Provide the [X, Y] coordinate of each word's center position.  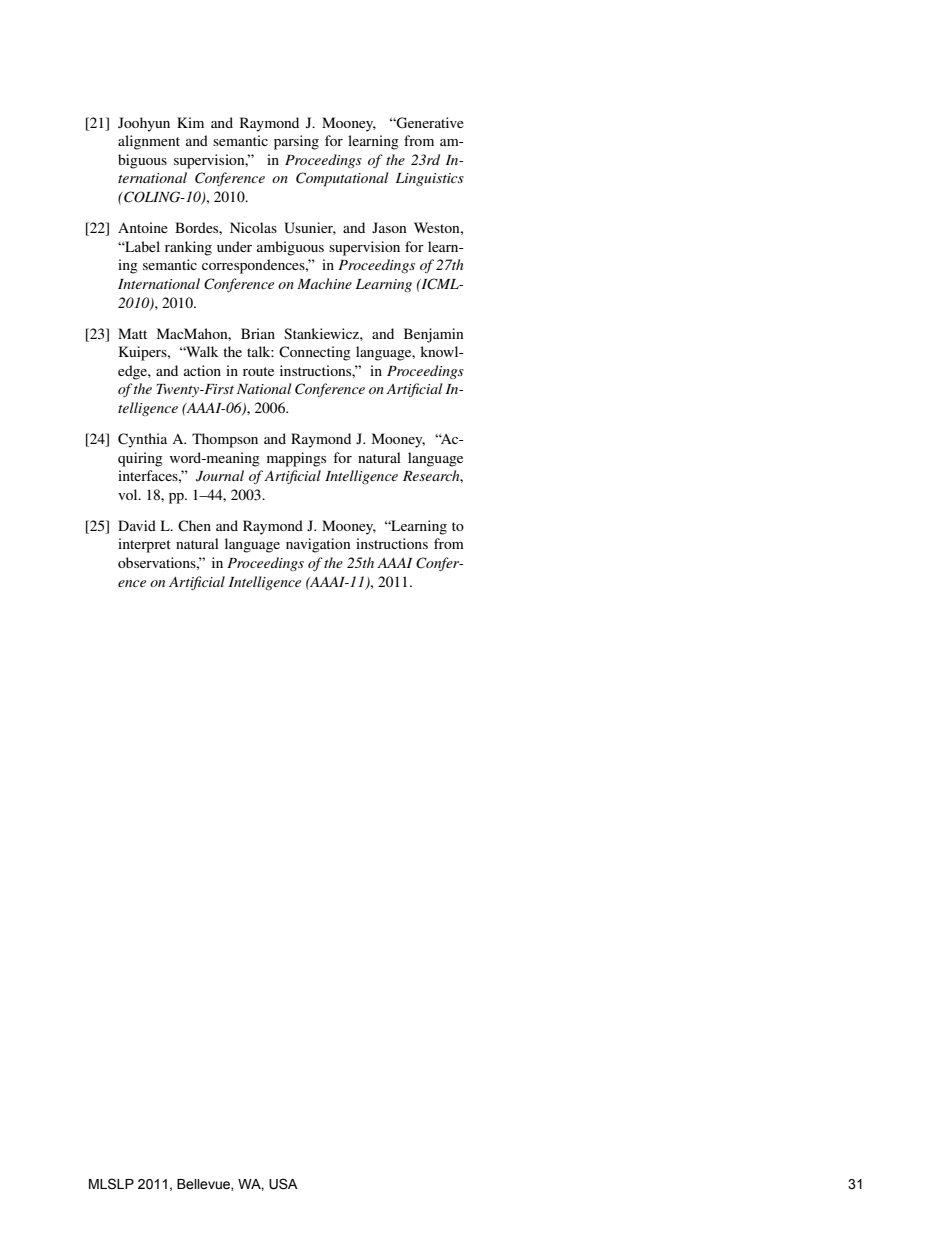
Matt [132, 333]
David [137, 525]
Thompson [225, 440]
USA [283, 1184]
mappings [296, 459]
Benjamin [434, 335]
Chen [194, 526]
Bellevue [204, 1185]
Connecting [315, 353]
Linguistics [430, 179]
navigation [318, 545]
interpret [144, 545]
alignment [149, 142]
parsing [296, 142]
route [258, 371]
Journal [220, 476]
